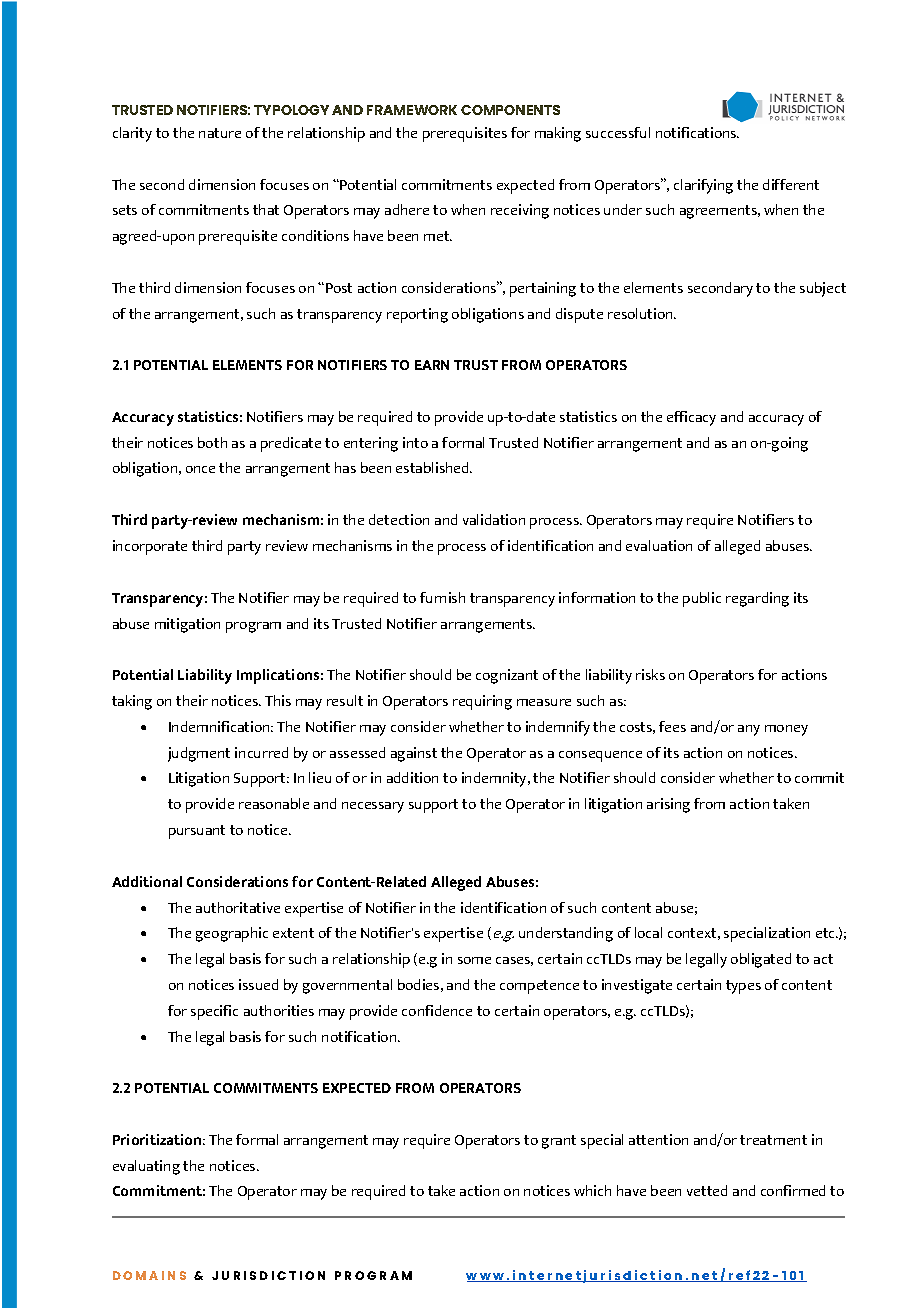  Describe the element at coordinates (220, 133) in the screenshot. I see `nature` at that location.
